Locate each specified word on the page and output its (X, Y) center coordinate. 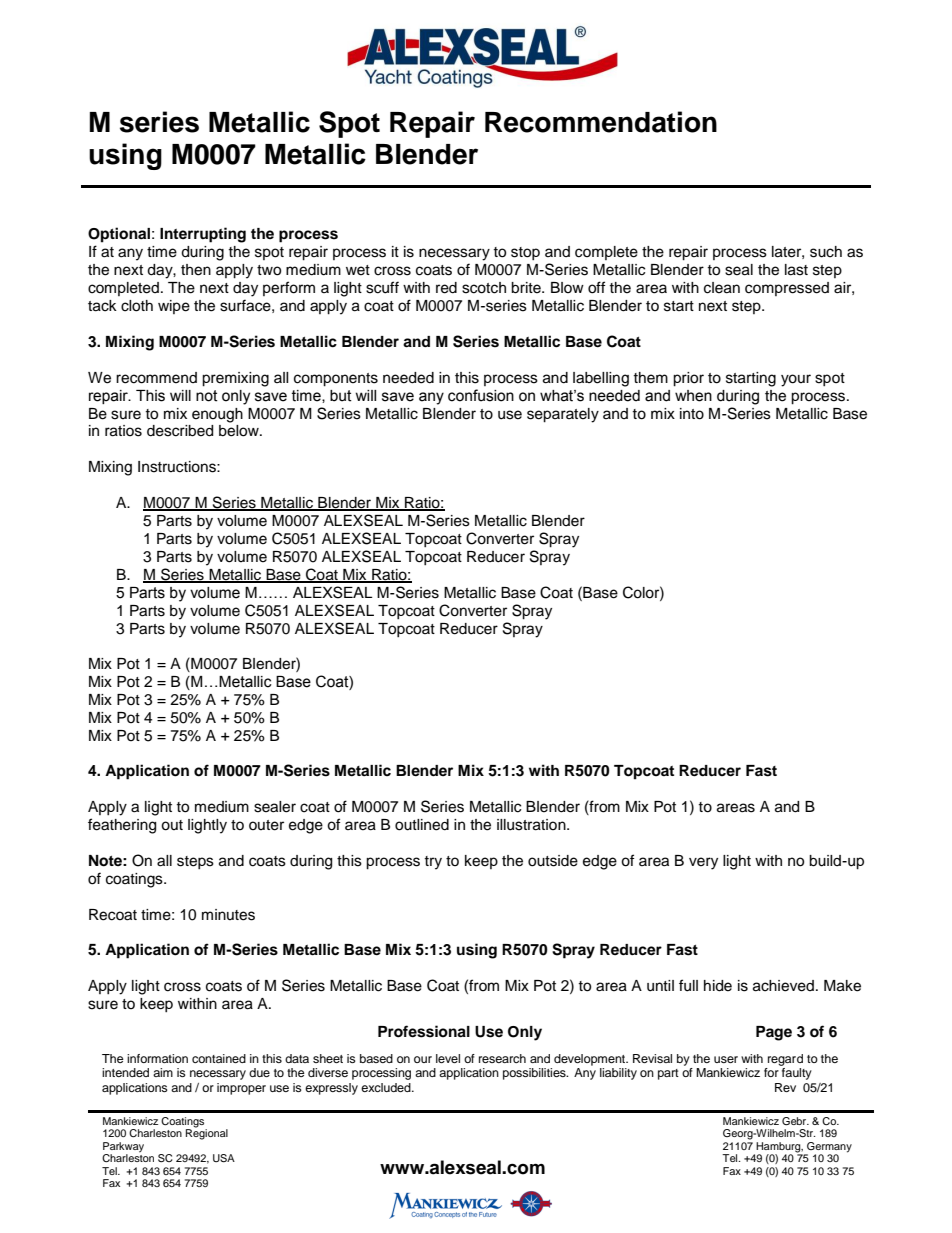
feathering (122, 826)
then (196, 270)
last (796, 270)
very (703, 863)
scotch (484, 288)
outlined (422, 825)
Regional (207, 1133)
